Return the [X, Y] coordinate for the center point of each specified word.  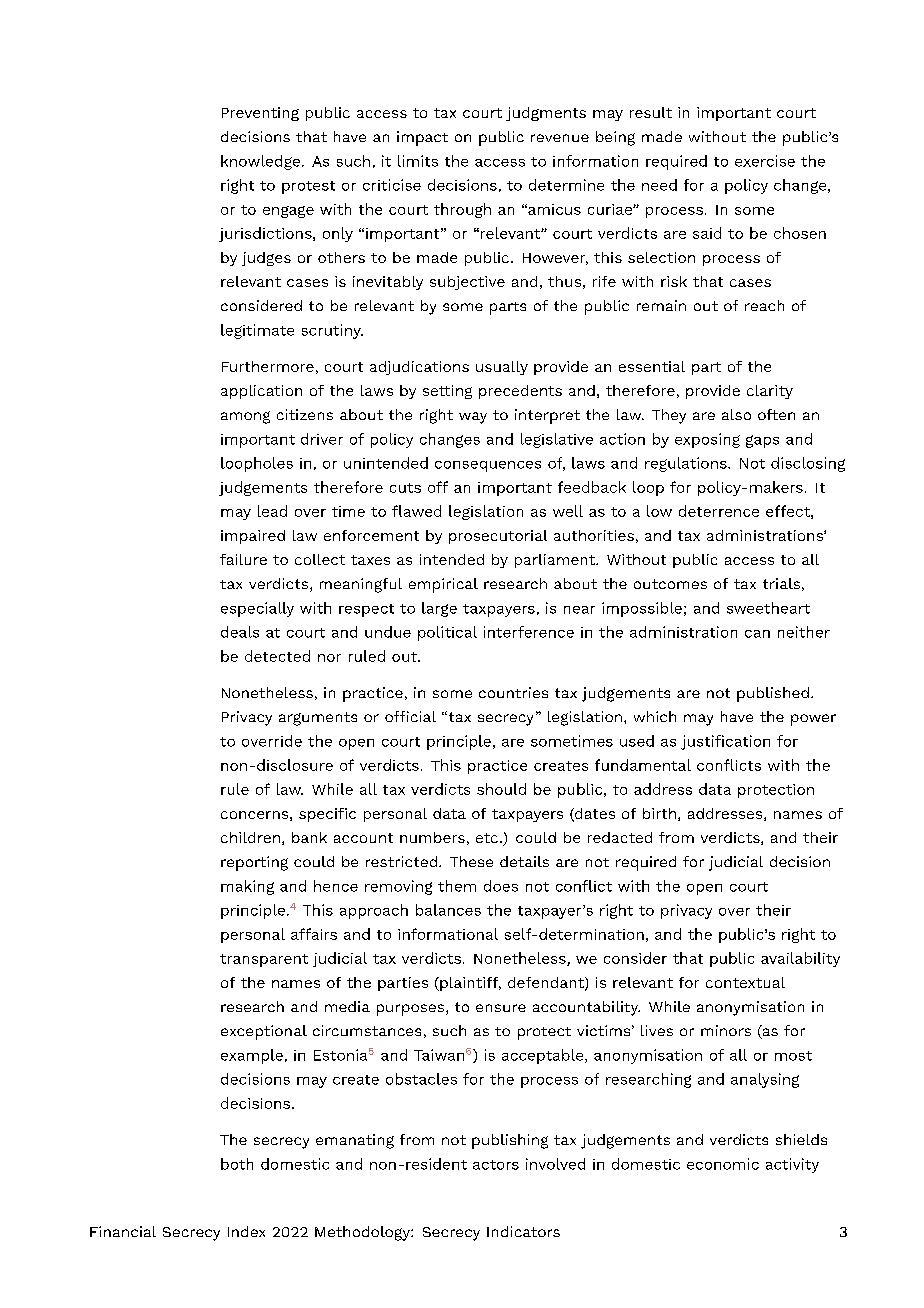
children [250, 837]
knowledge [260, 162]
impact [422, 138]
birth [659, 813]
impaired [253, 537]
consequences [488, 466]
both [237, 1164]
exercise [765, 161]
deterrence [719, 511]
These [471, 861]
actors [496, 1165]
